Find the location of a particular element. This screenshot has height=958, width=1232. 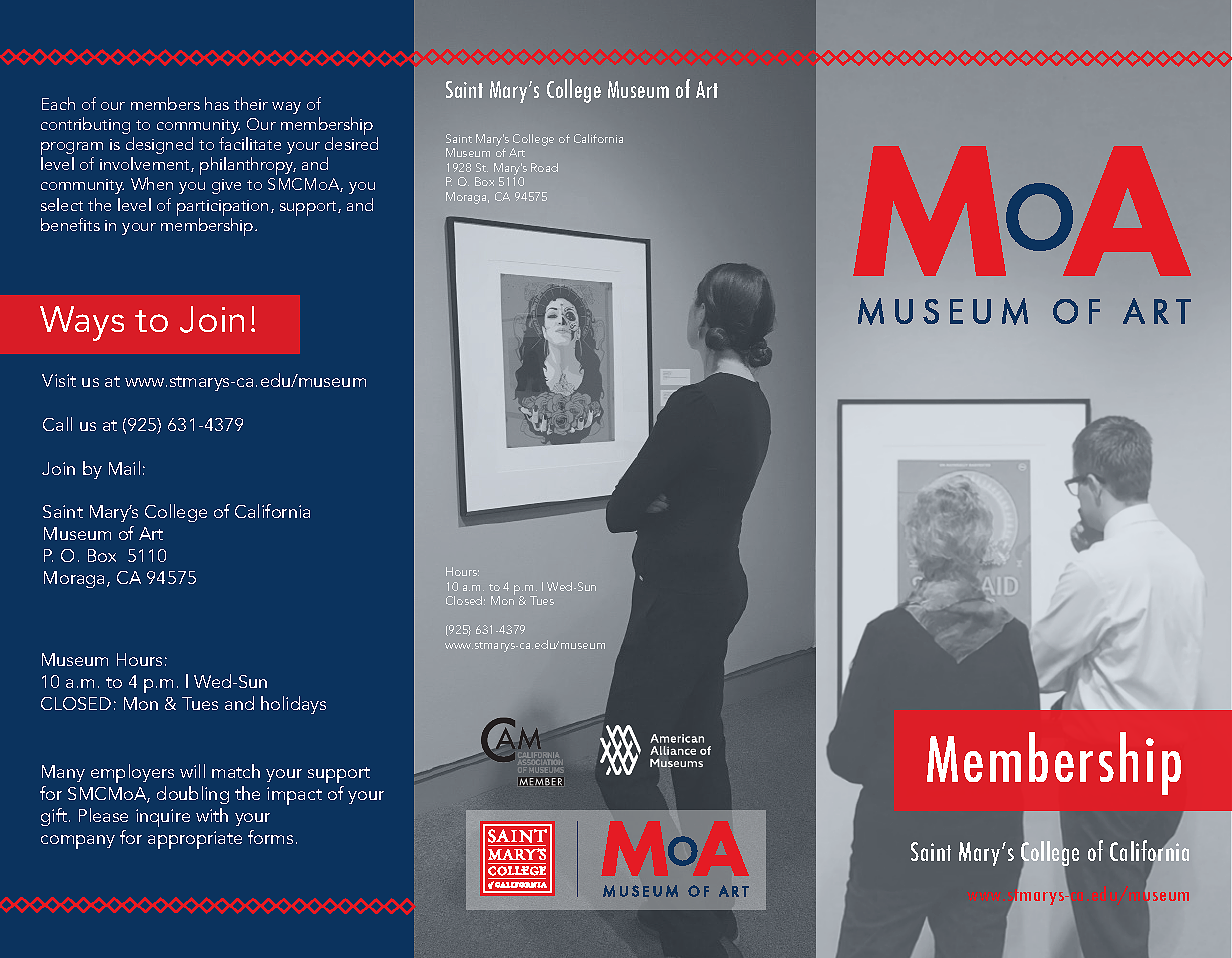

give is located at coordinates (226, 186).
